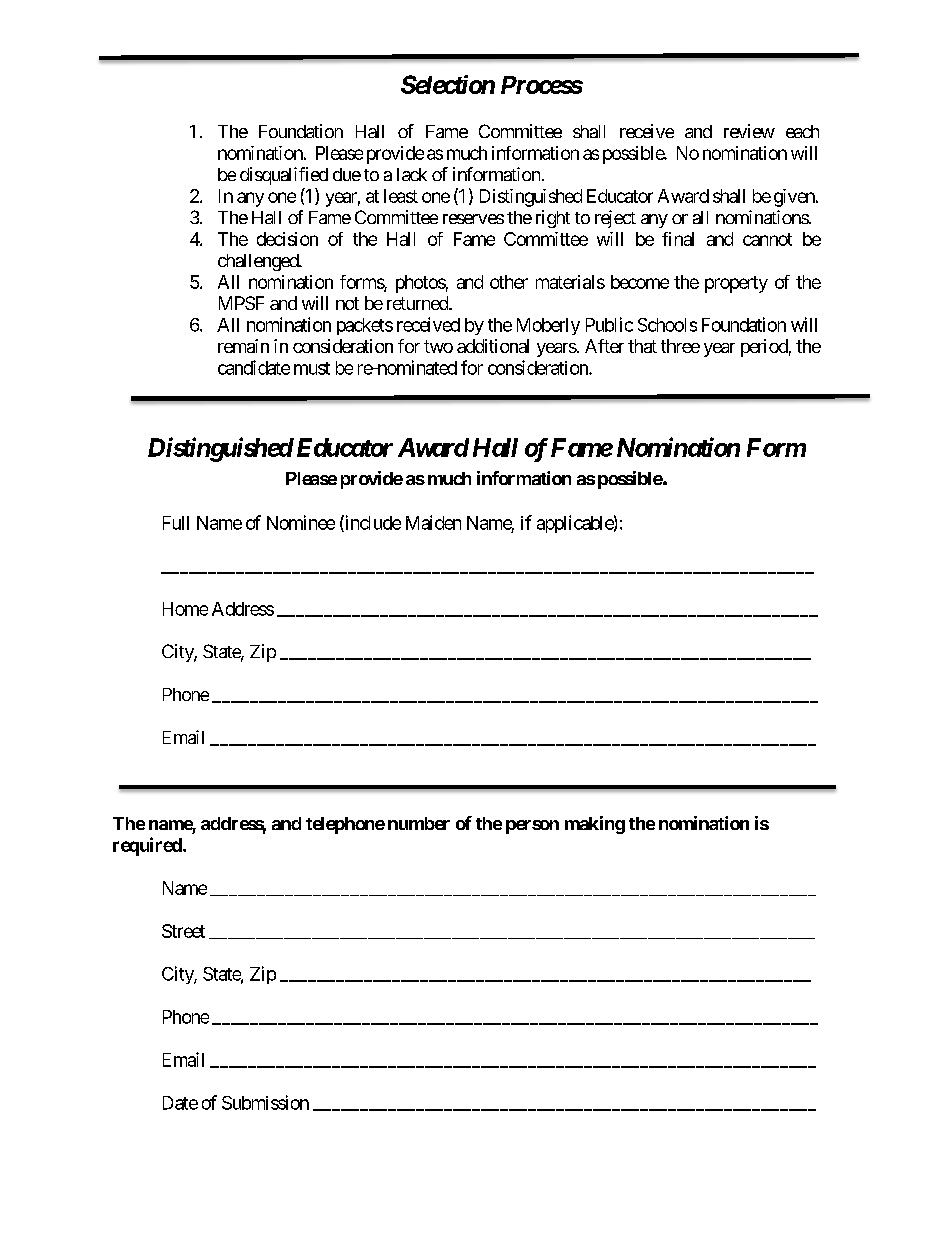  I want to click on period, so click(764, 348).
